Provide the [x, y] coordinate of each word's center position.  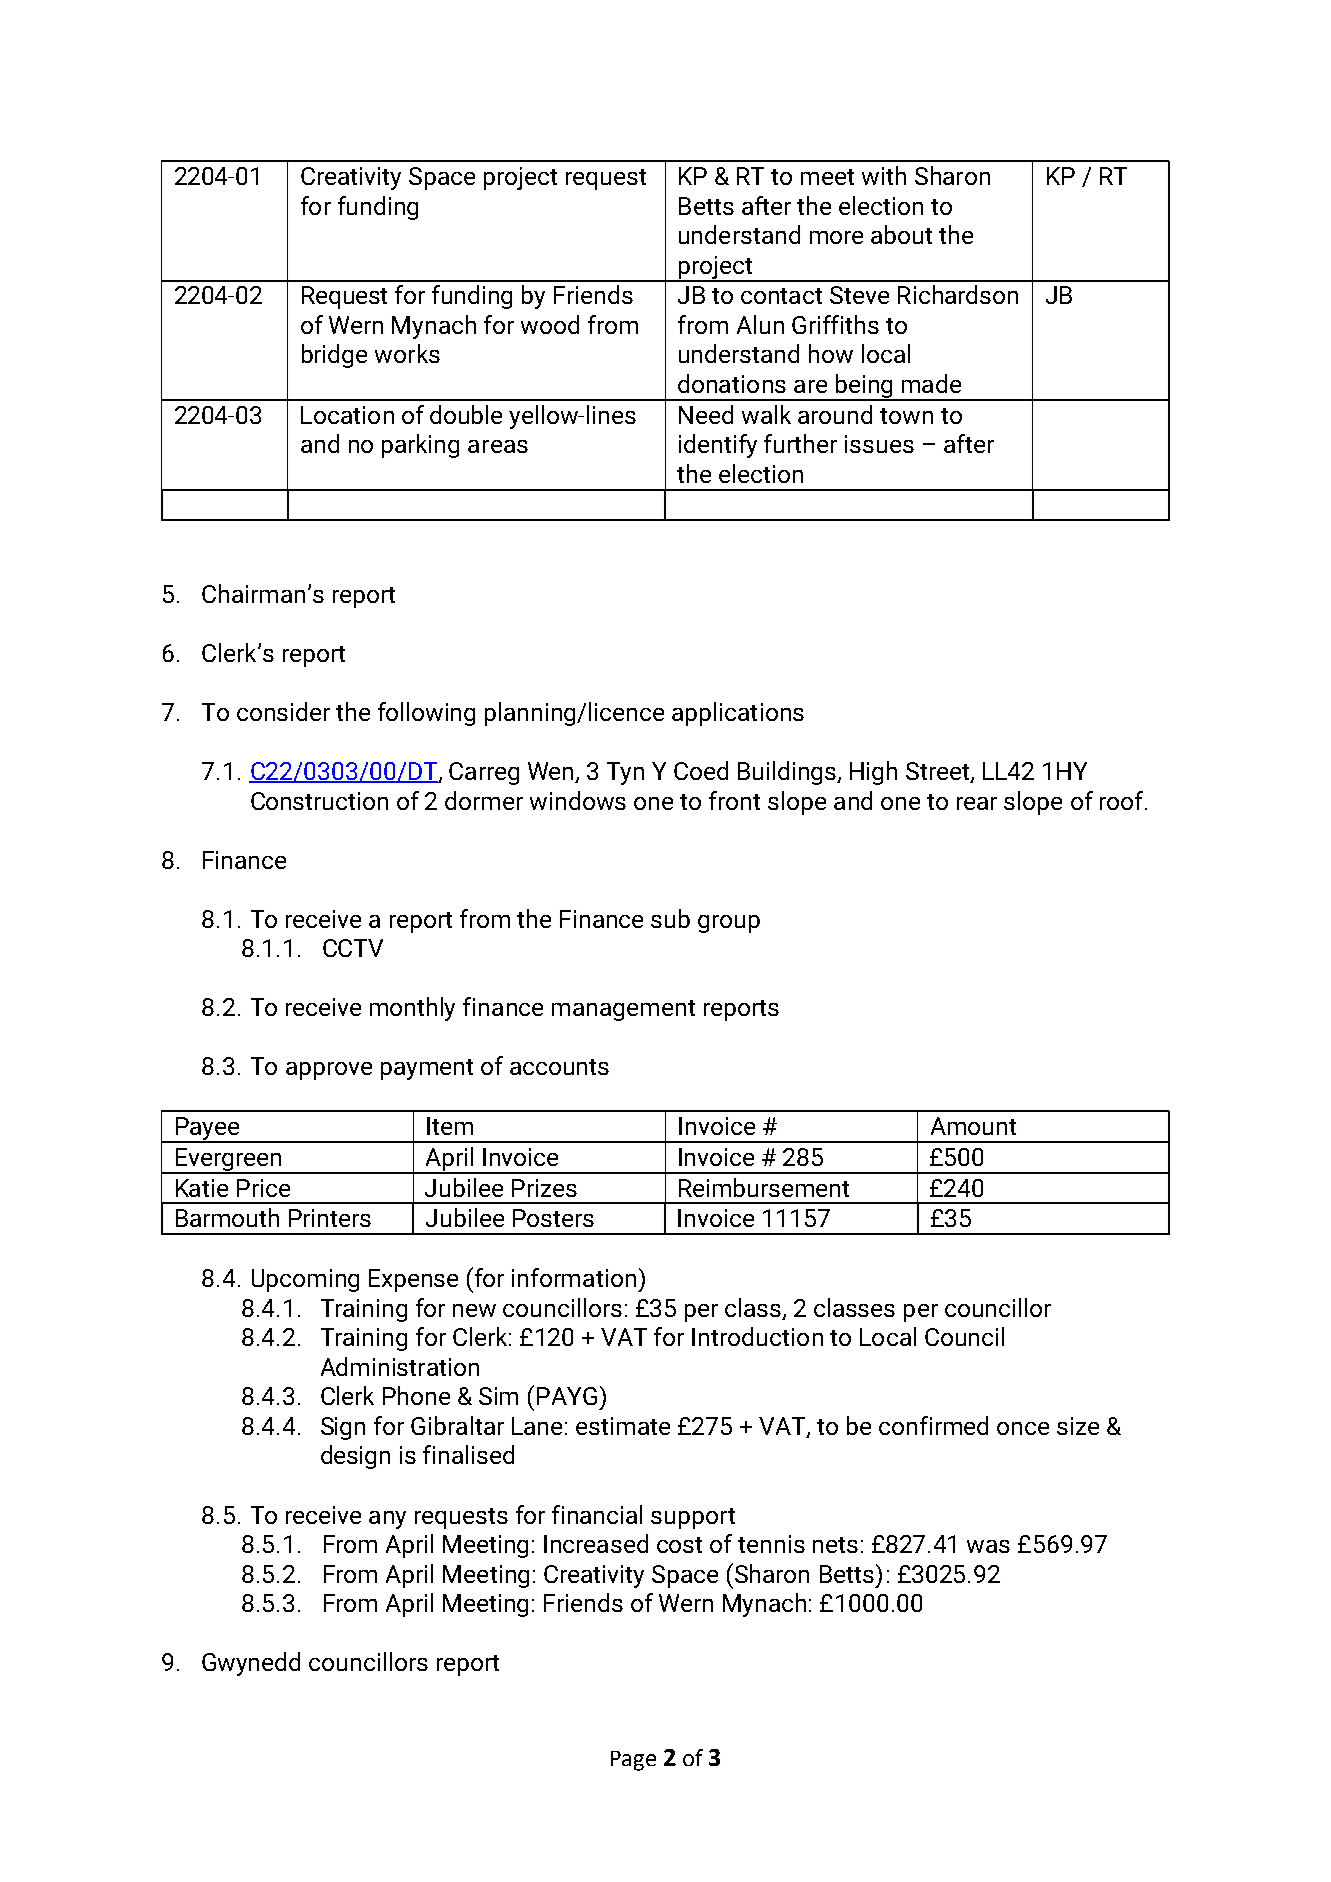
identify [718, 446]
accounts [559, 1067]
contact [781, 296]
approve [329, 1071]
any [387, 1520]
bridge [334, 356]
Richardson [958, 294]
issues [879, 444]
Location [347, 415]
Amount [973, 1126]
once [1023, 1428]
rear [977, 803]
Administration [400, 1366]
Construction [319, 801]
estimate [623, 1426]
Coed [701, 770]
